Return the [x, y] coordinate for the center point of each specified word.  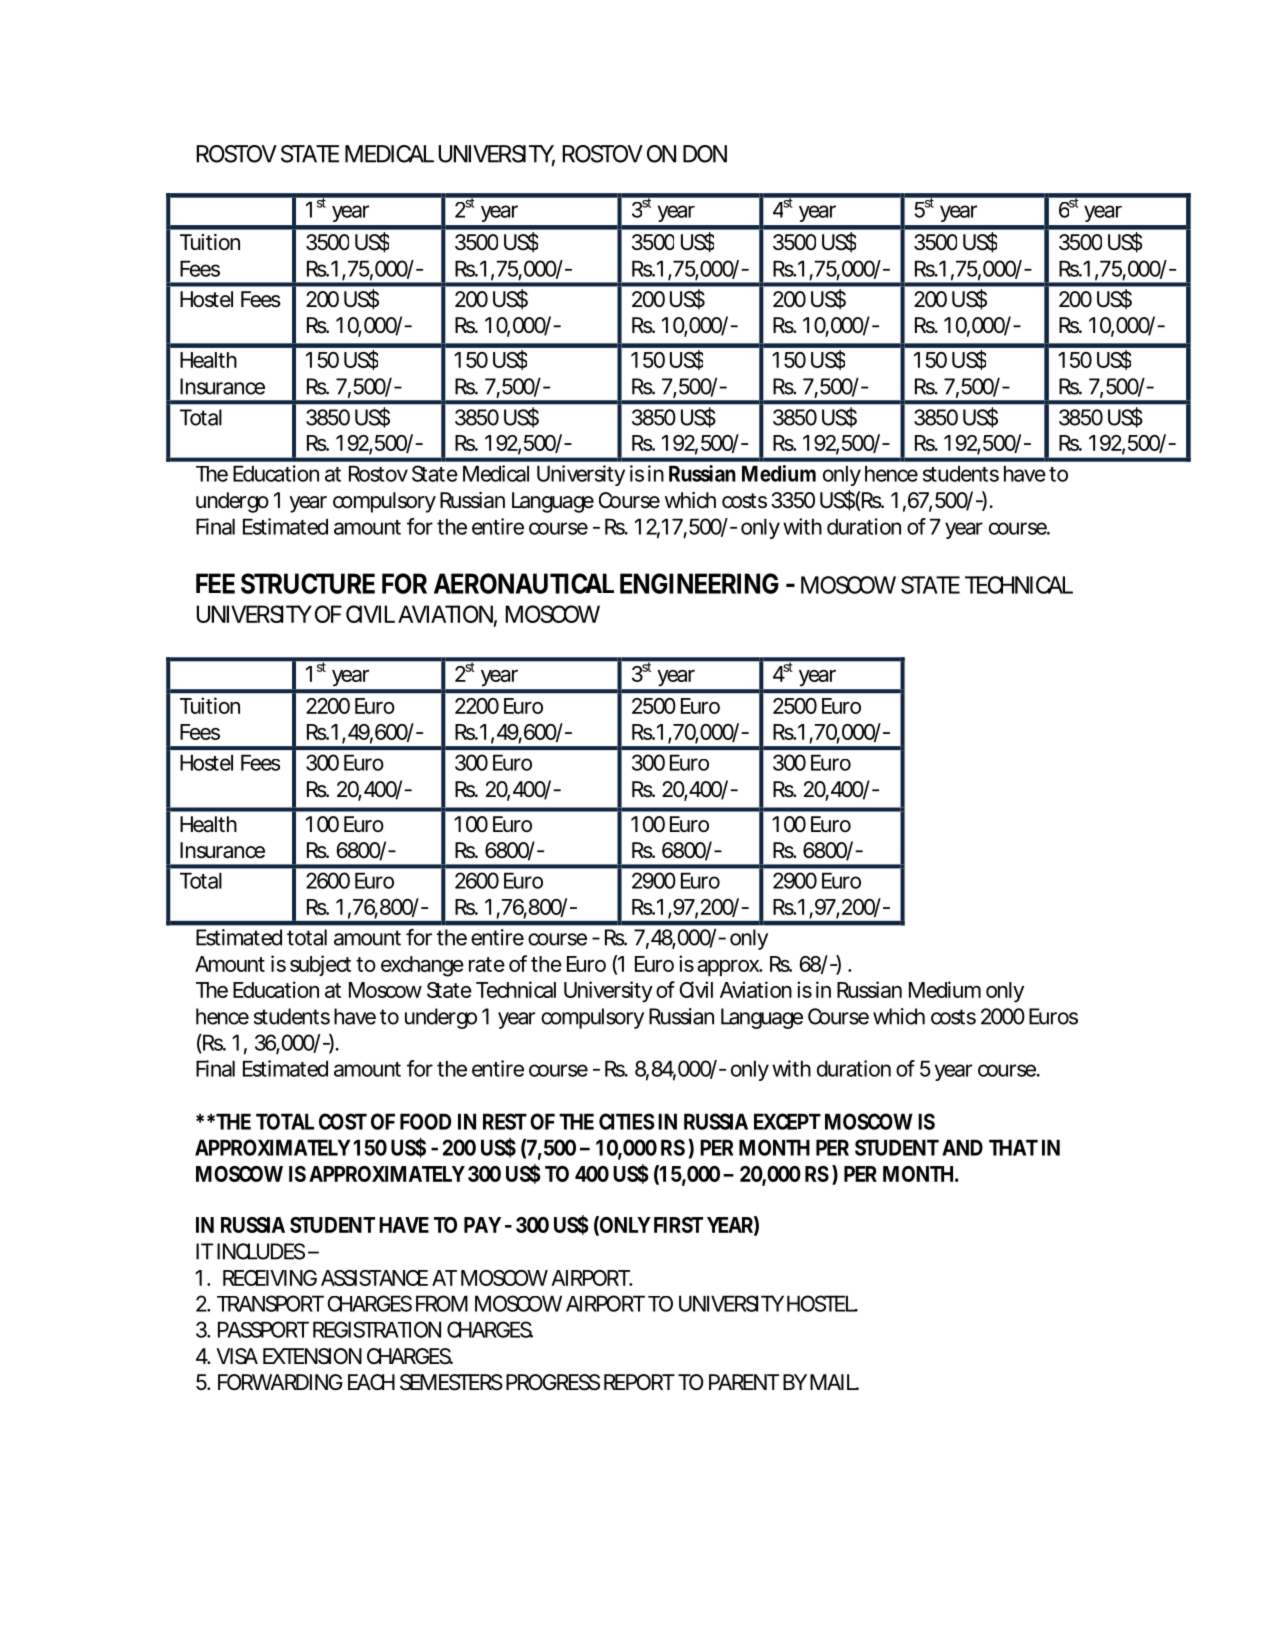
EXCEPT [787, 1121]
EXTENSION [312, 1356]
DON [705, 154]
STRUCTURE [308, 583]
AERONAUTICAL [524, 583]
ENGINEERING [699, 583]
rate [487, 964]
